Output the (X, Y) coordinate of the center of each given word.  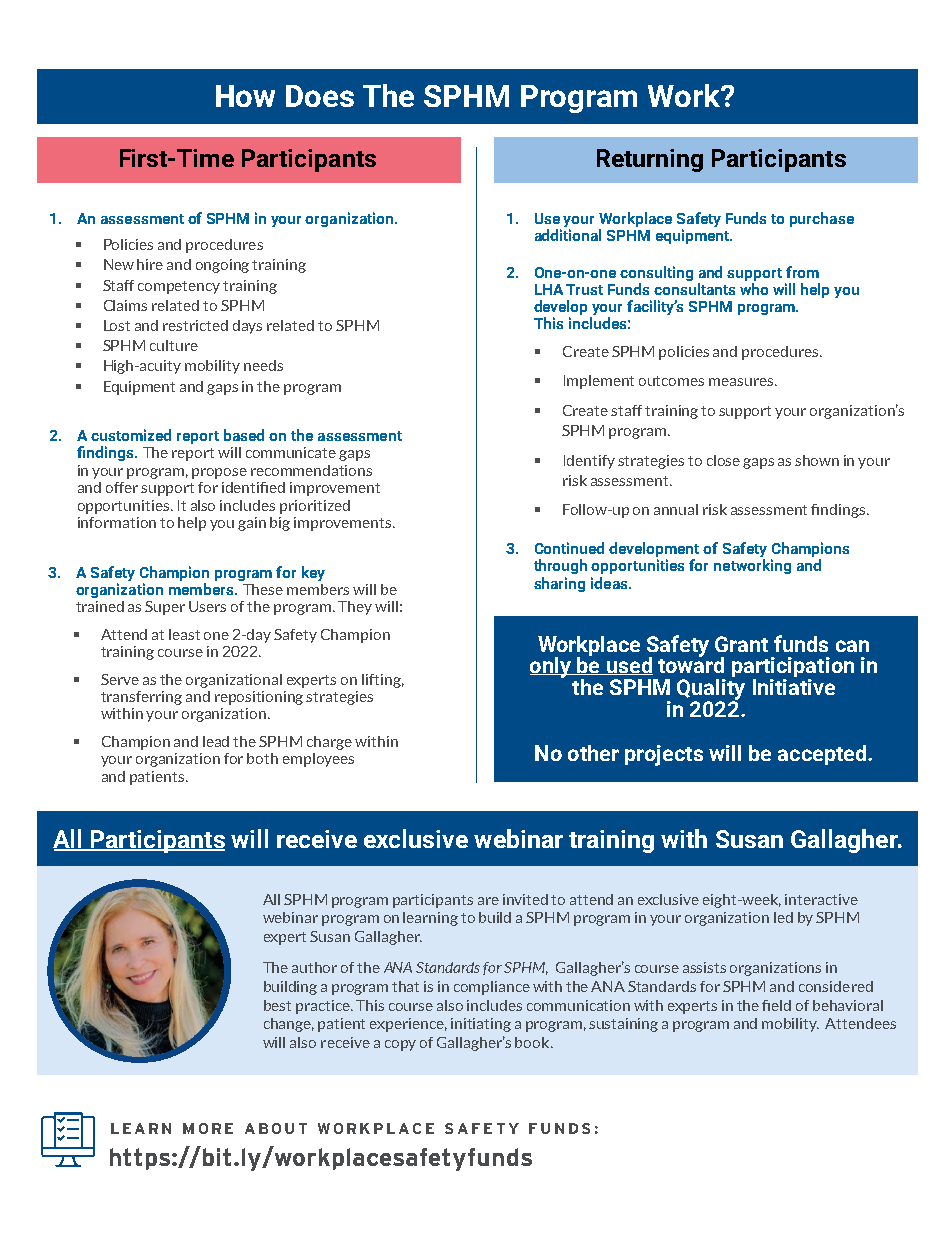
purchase (822, 219)
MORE (208, 1128)
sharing (559, 584)
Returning (650, 160)
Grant (741, 644)
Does (320, 96)
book (533, 1042)
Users (207, 606)
